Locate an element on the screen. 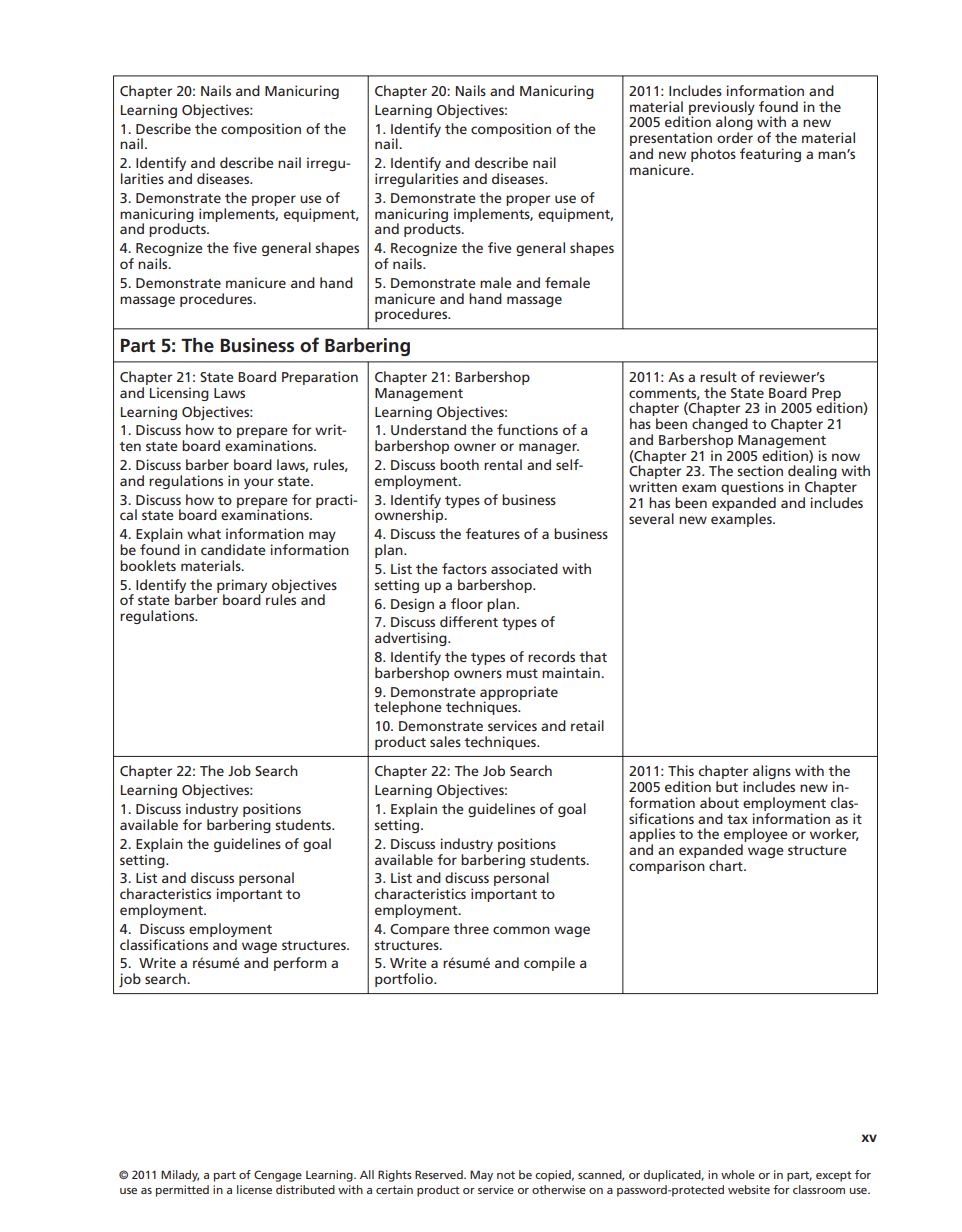  primary is located at coordinates (242, 587).
